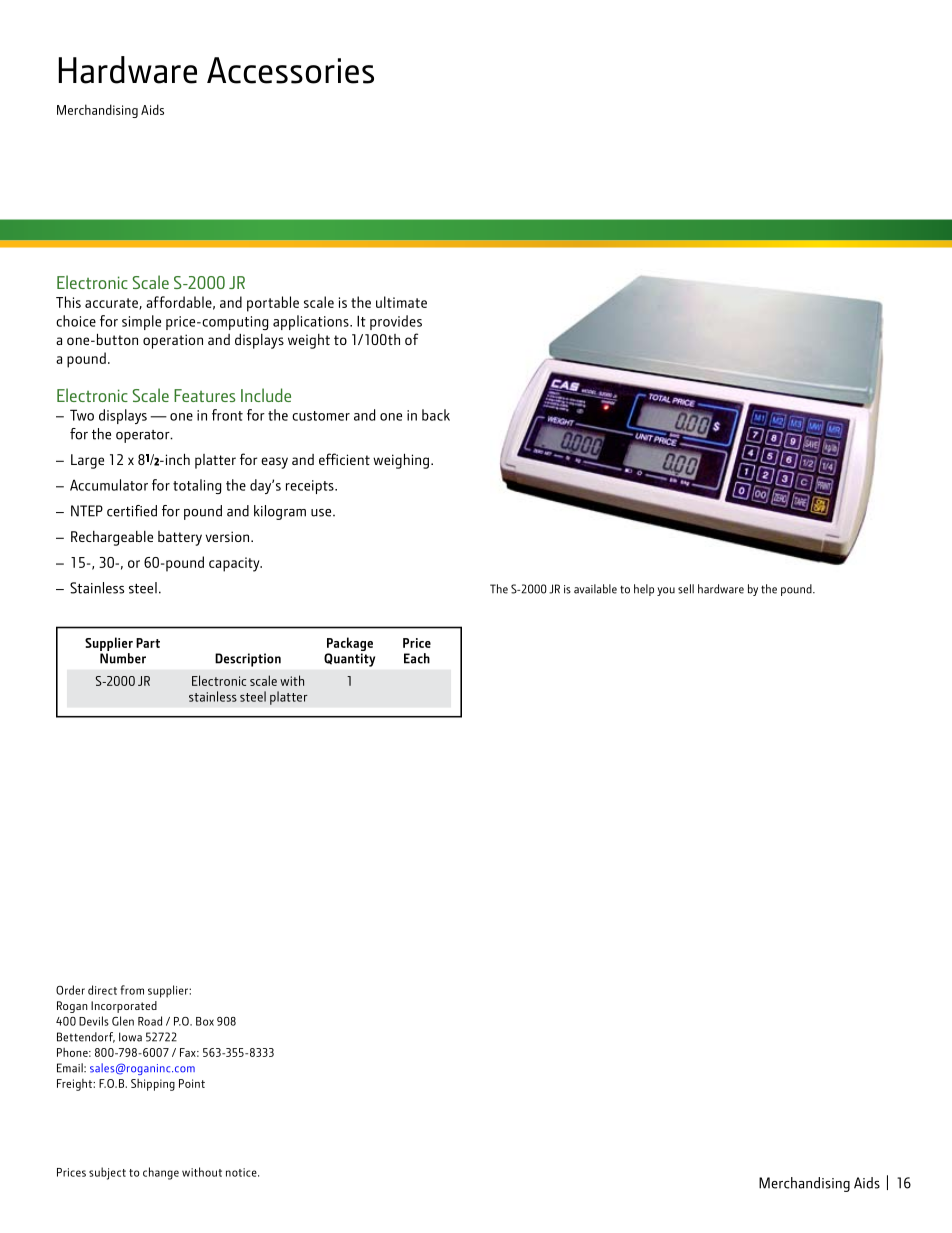 The width and height of the image is (952, 1233). What do you see at coordinates (350, 645) in the image?
I see `Package` at bounding box center [350, 645].
